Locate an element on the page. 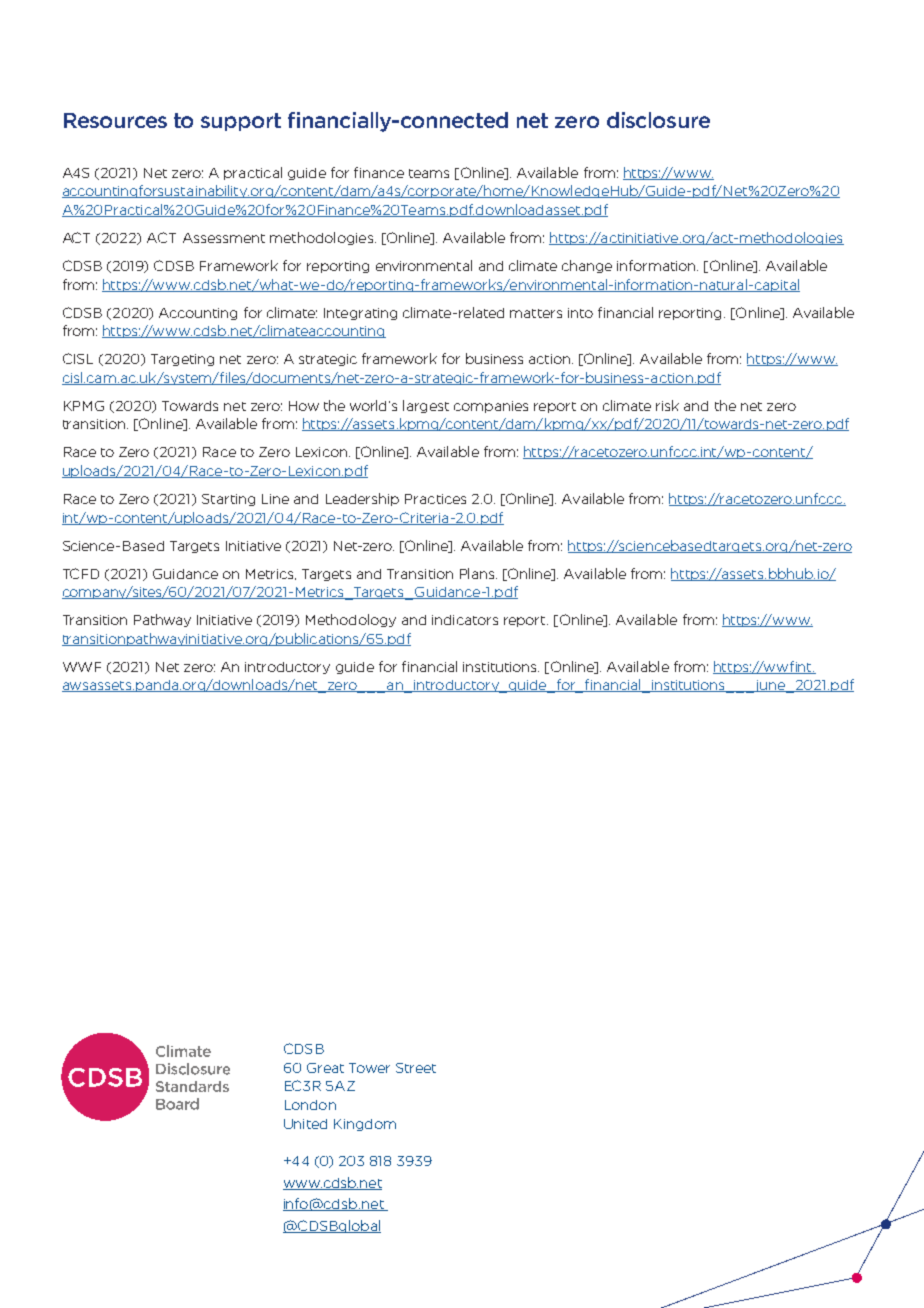  risk is located at coordinates (667, 405).
